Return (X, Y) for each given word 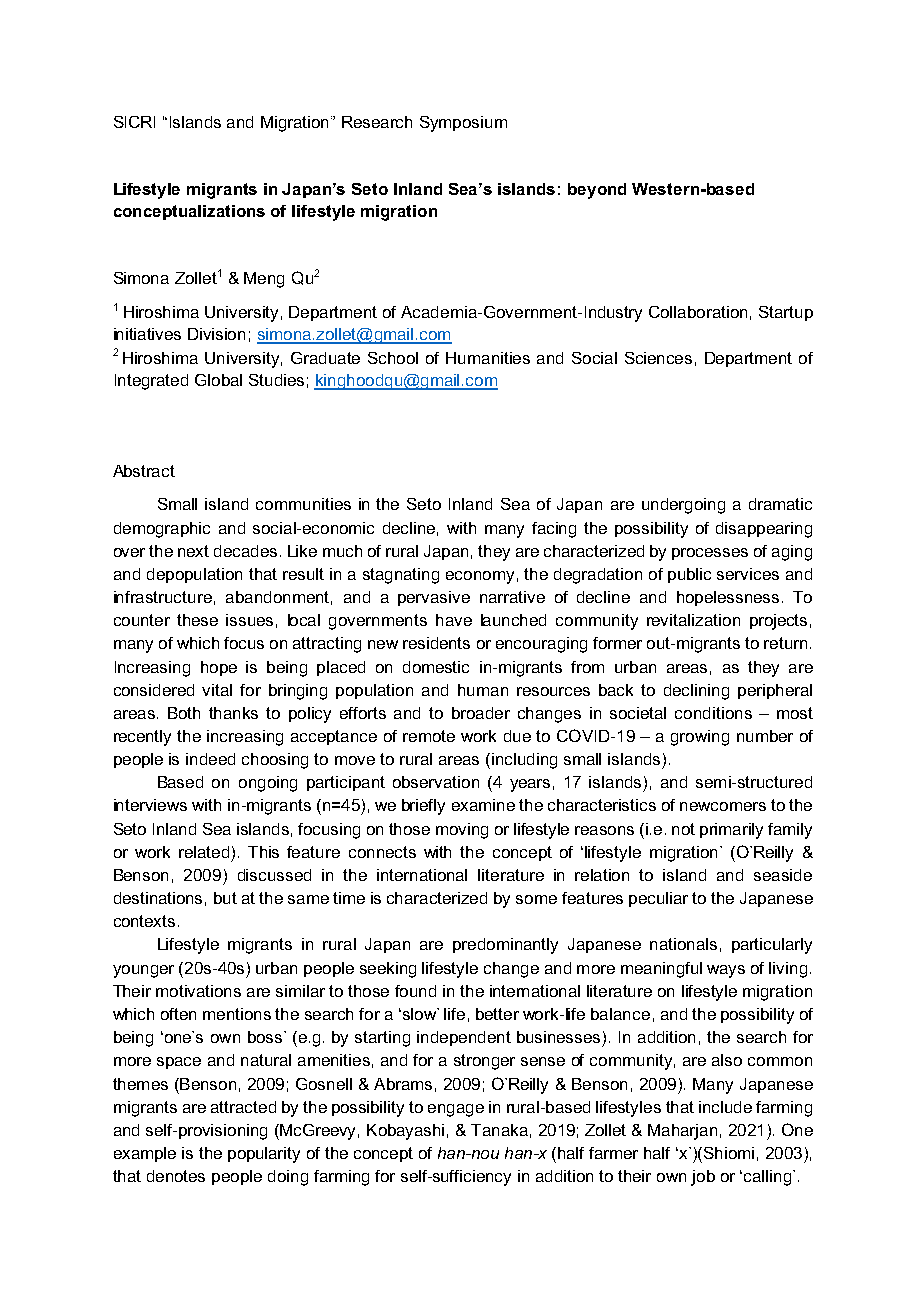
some (536, 899)
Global (218, 380)
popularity (264, 1155)
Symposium (463, 124)
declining (696, 692)
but (225, 898)
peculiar (658, 899)
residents (436, 643)
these (197, 620)
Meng (264, 280)
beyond (597, 191)
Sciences (658, 358)
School (393, 358)
